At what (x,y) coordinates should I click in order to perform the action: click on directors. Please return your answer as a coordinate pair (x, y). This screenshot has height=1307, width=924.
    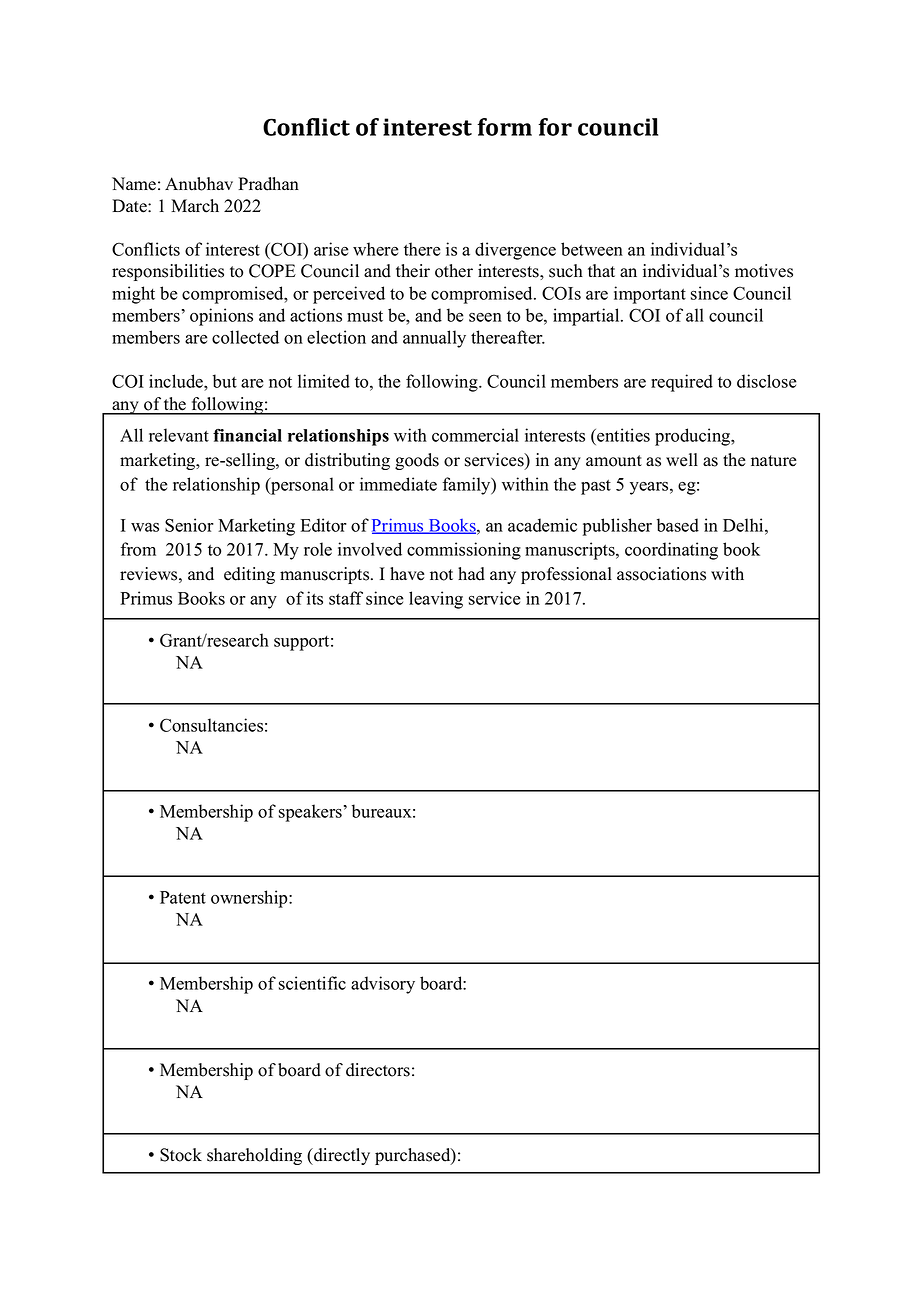
    Looking at the image, I should click on (378, 1070).
